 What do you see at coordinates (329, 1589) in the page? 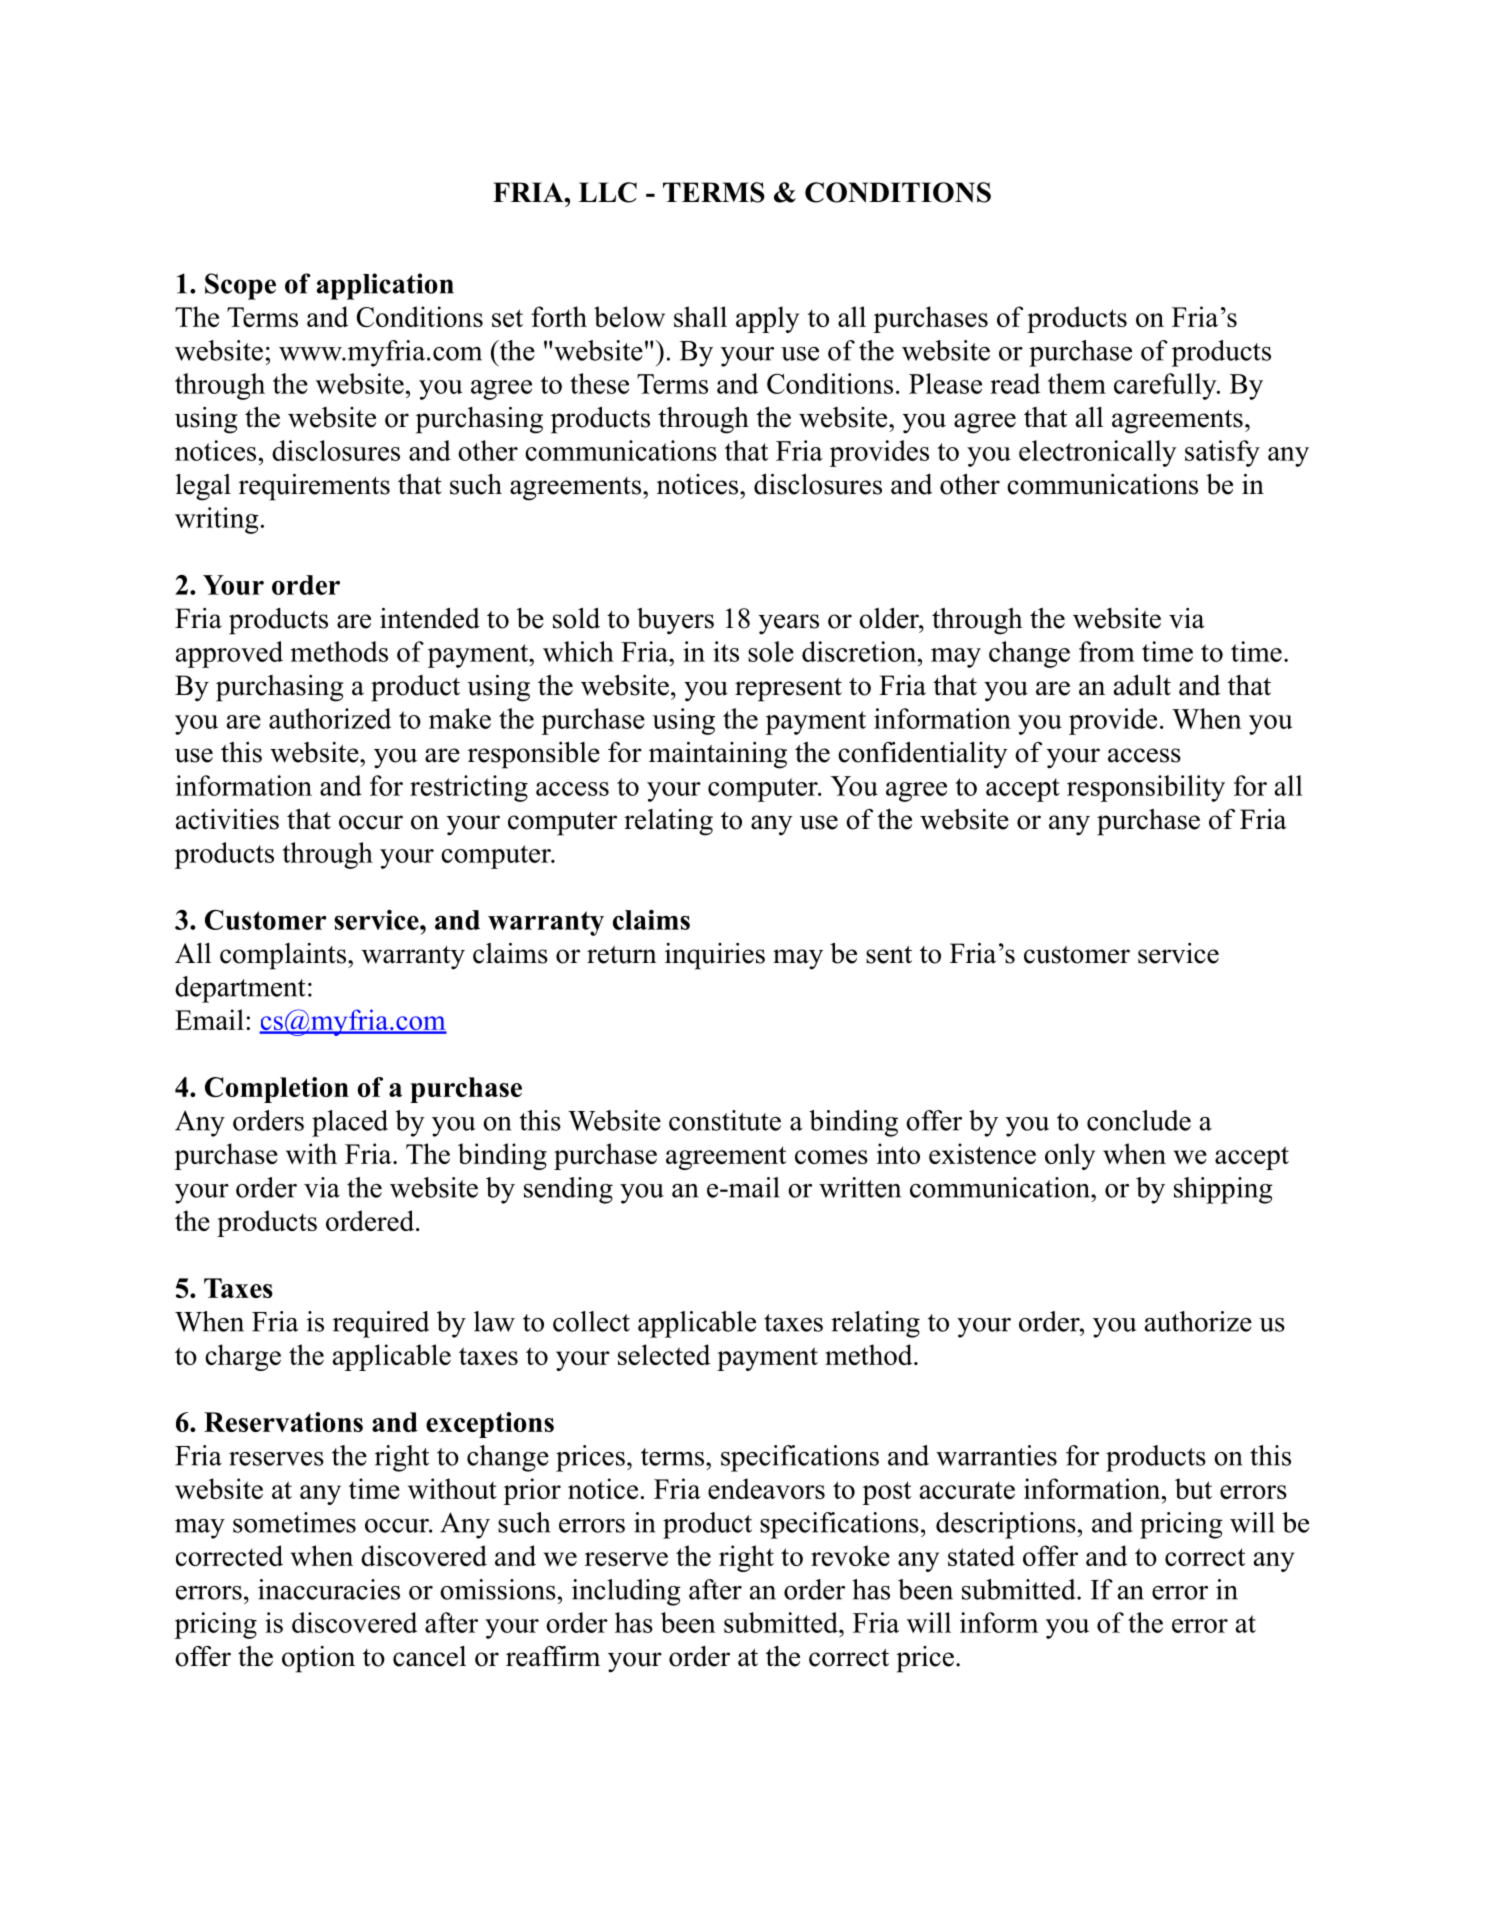
I see `inaccuracies` at bounding box center [329, 1589].
